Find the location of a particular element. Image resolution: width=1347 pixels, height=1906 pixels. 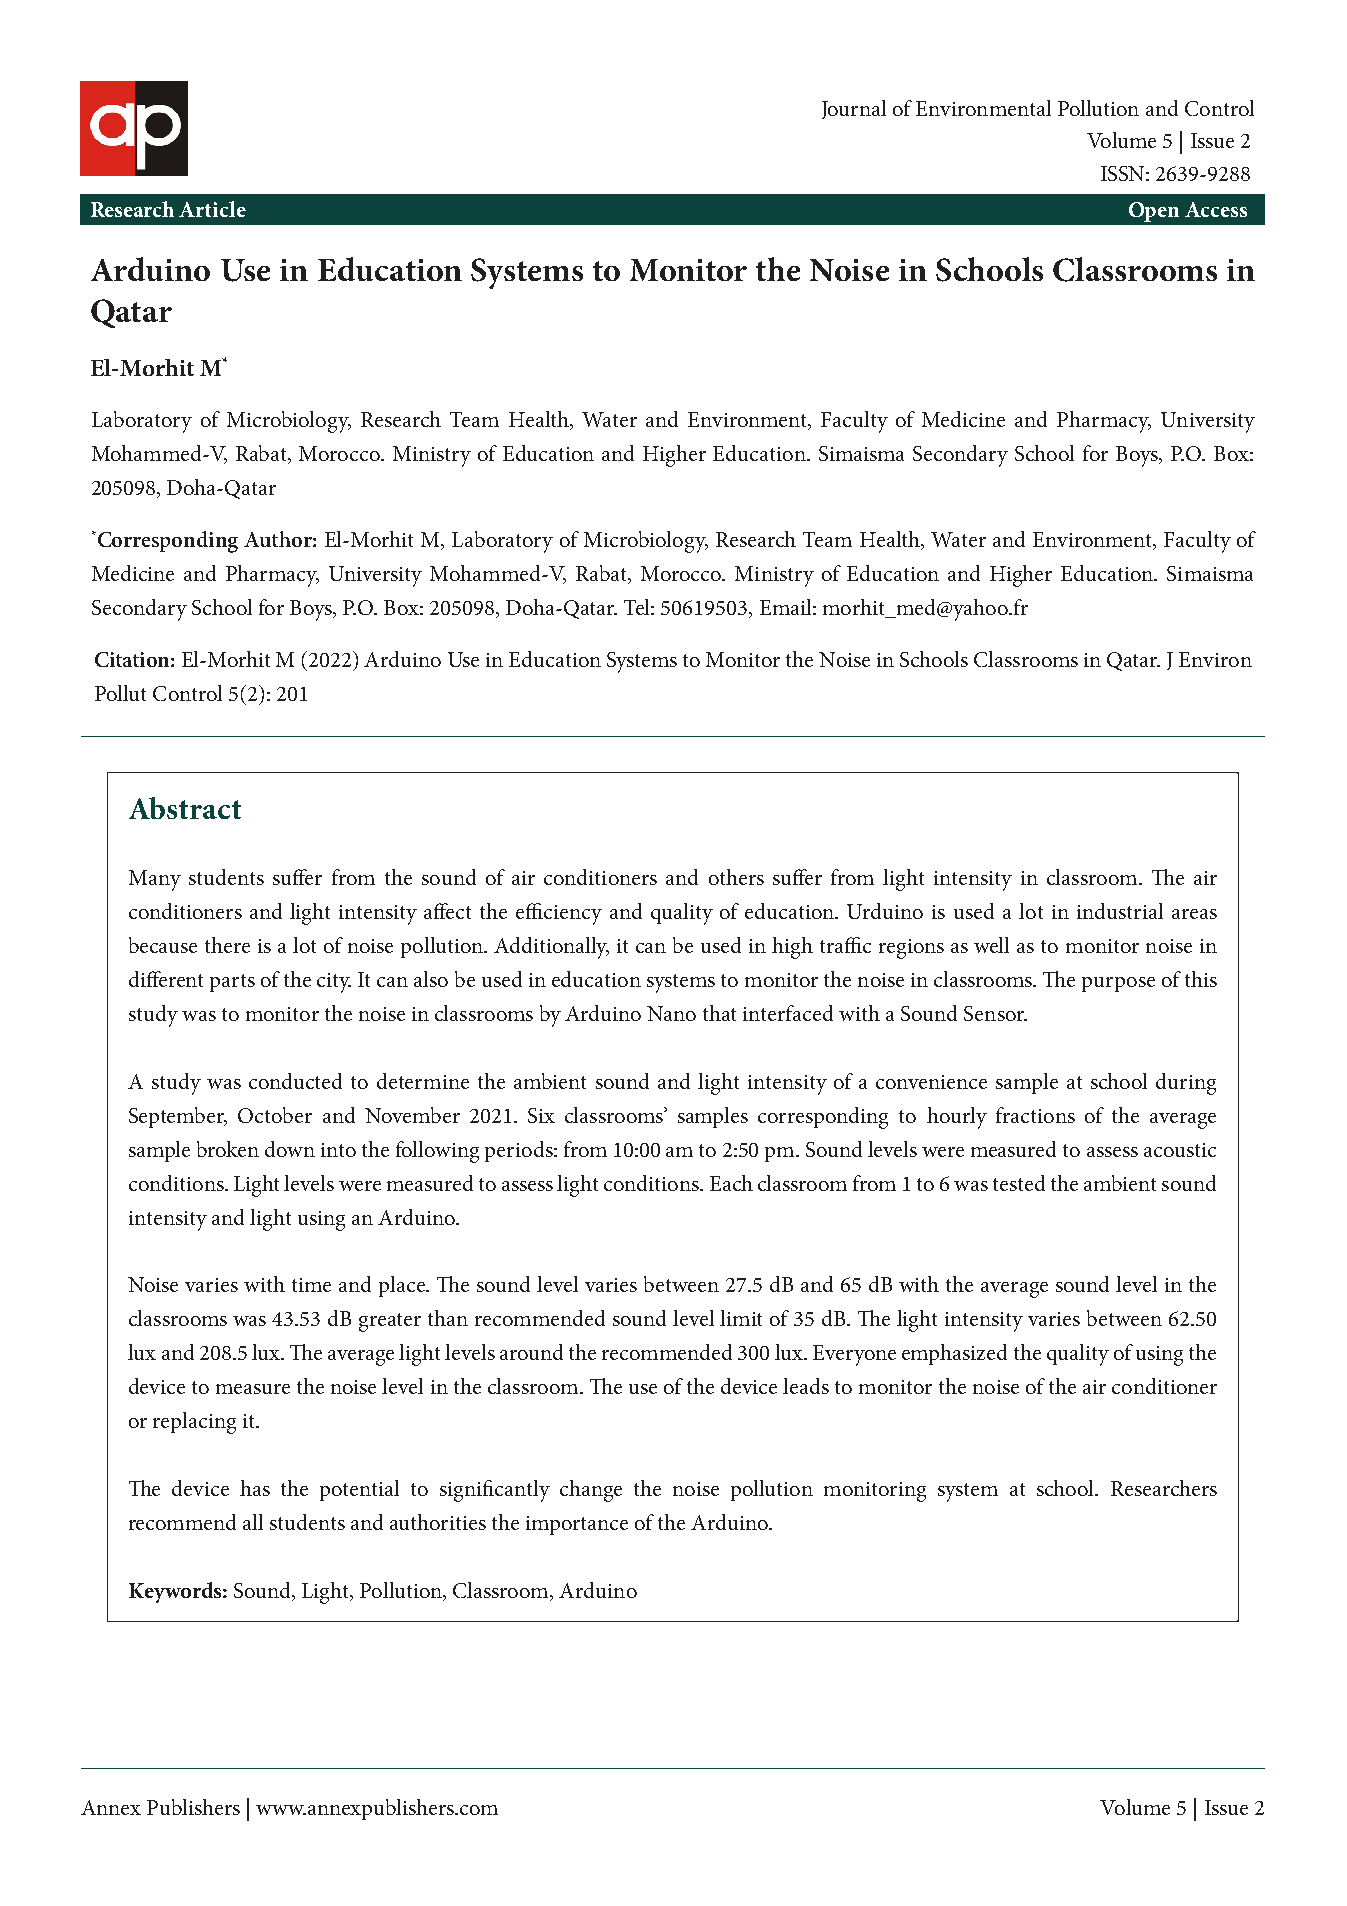

Journal is located at coordinates (854, 109).
